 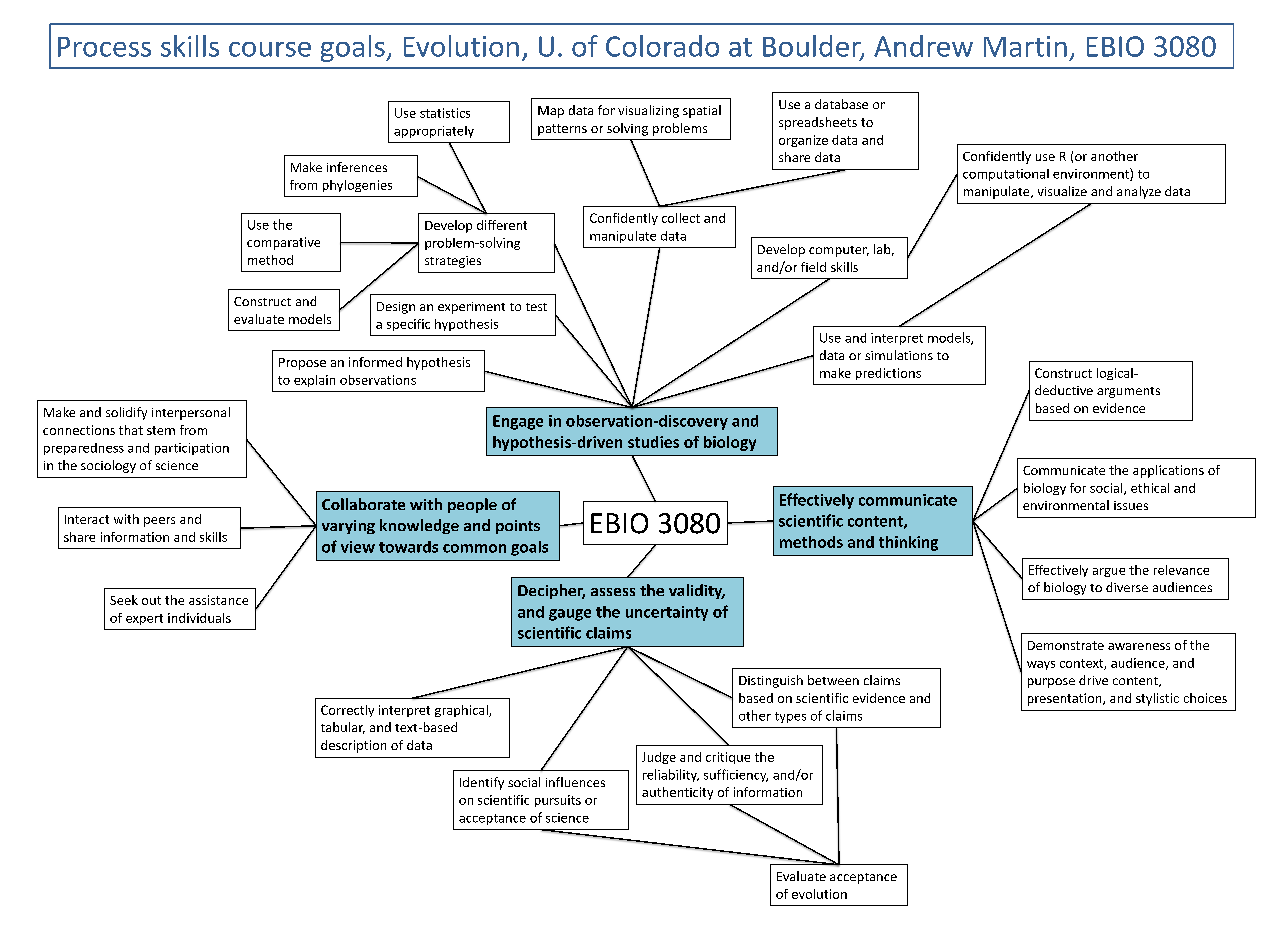 What do you see at coordinates (270, 49) in the screenshot?
I see `course` at bounding box center [270, 49].
